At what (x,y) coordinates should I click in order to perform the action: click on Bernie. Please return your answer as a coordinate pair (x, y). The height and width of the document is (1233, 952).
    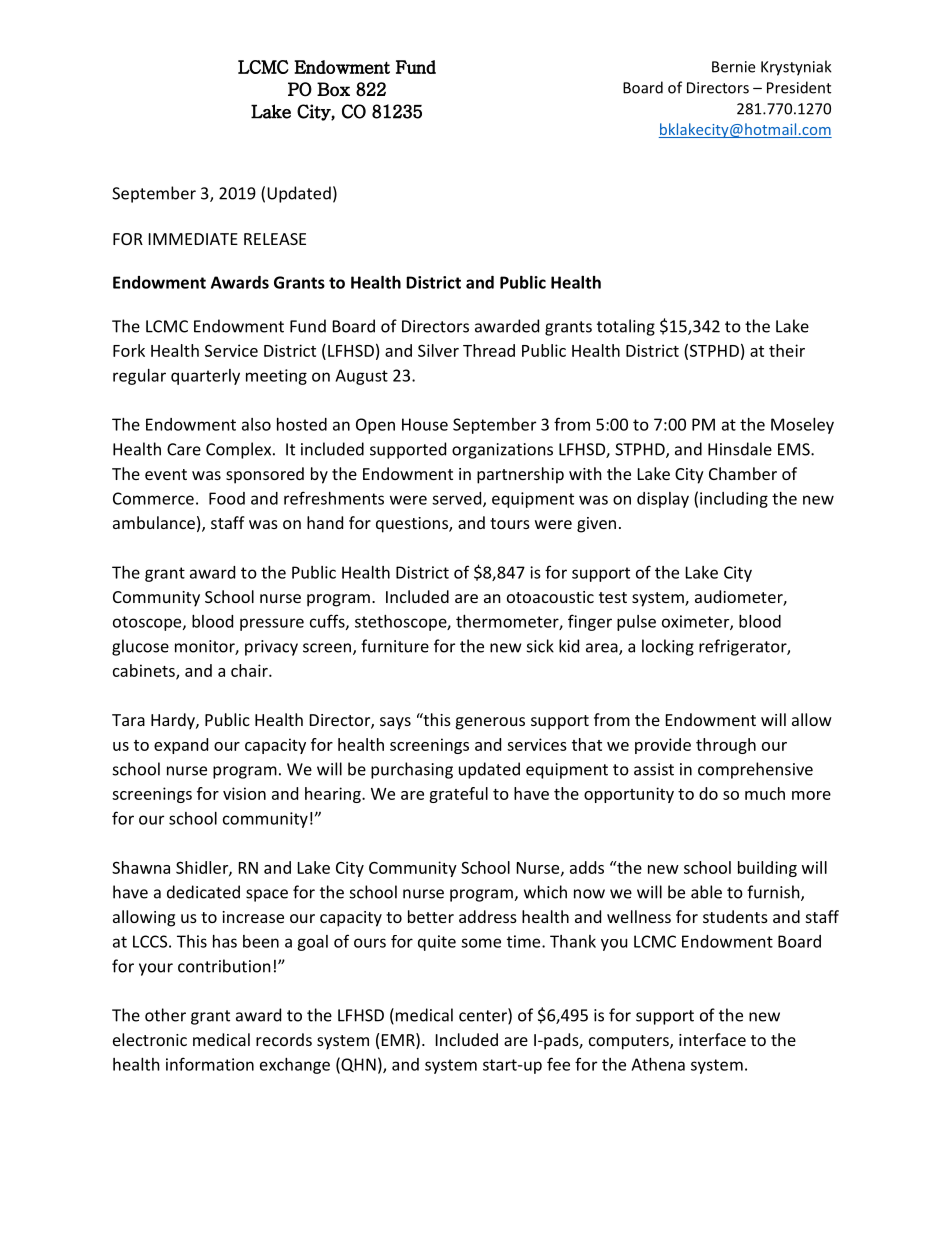
    Looking at the image, I should click on (733, 67).
